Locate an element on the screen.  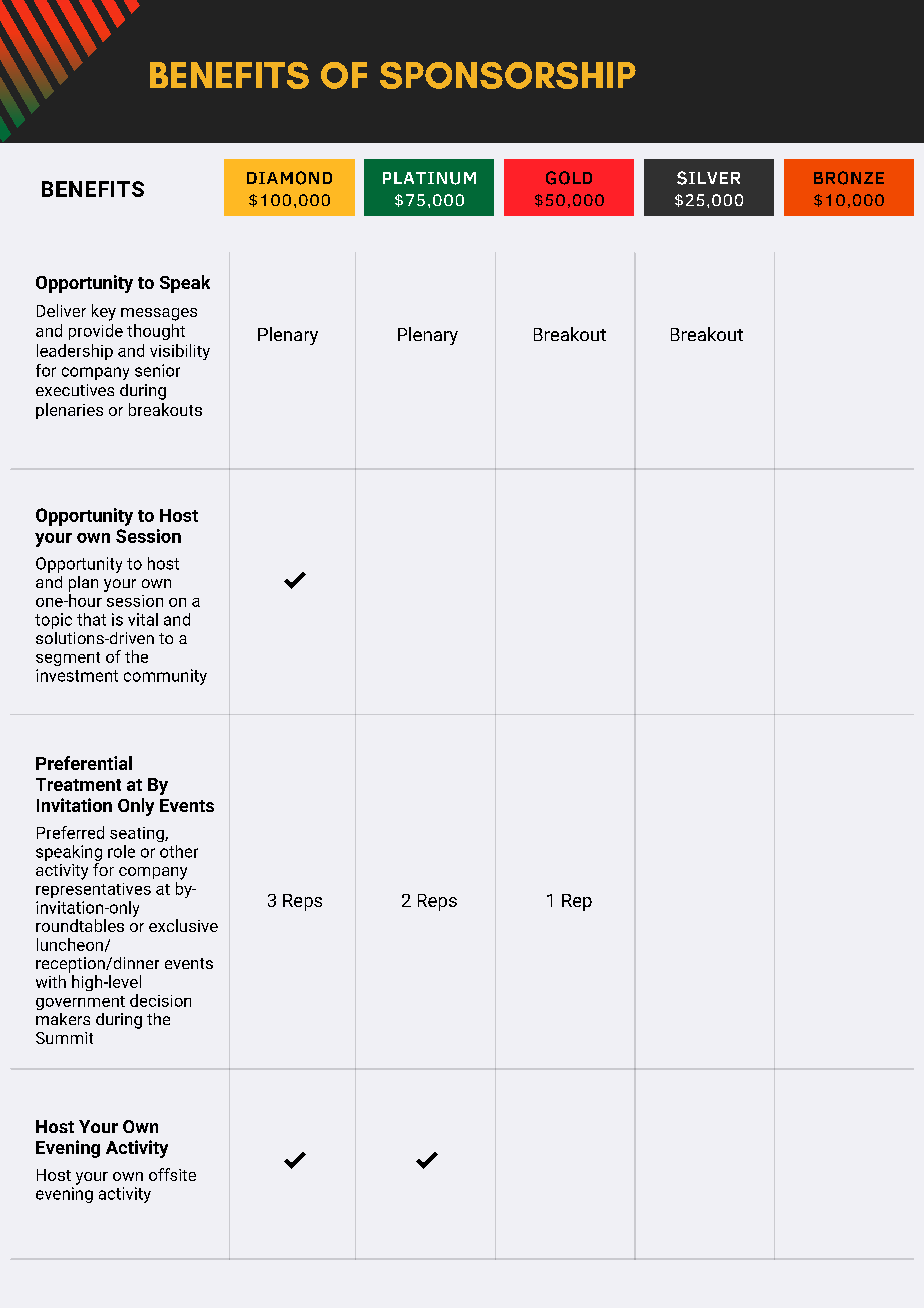
community is located at coordinates (165, 677).
